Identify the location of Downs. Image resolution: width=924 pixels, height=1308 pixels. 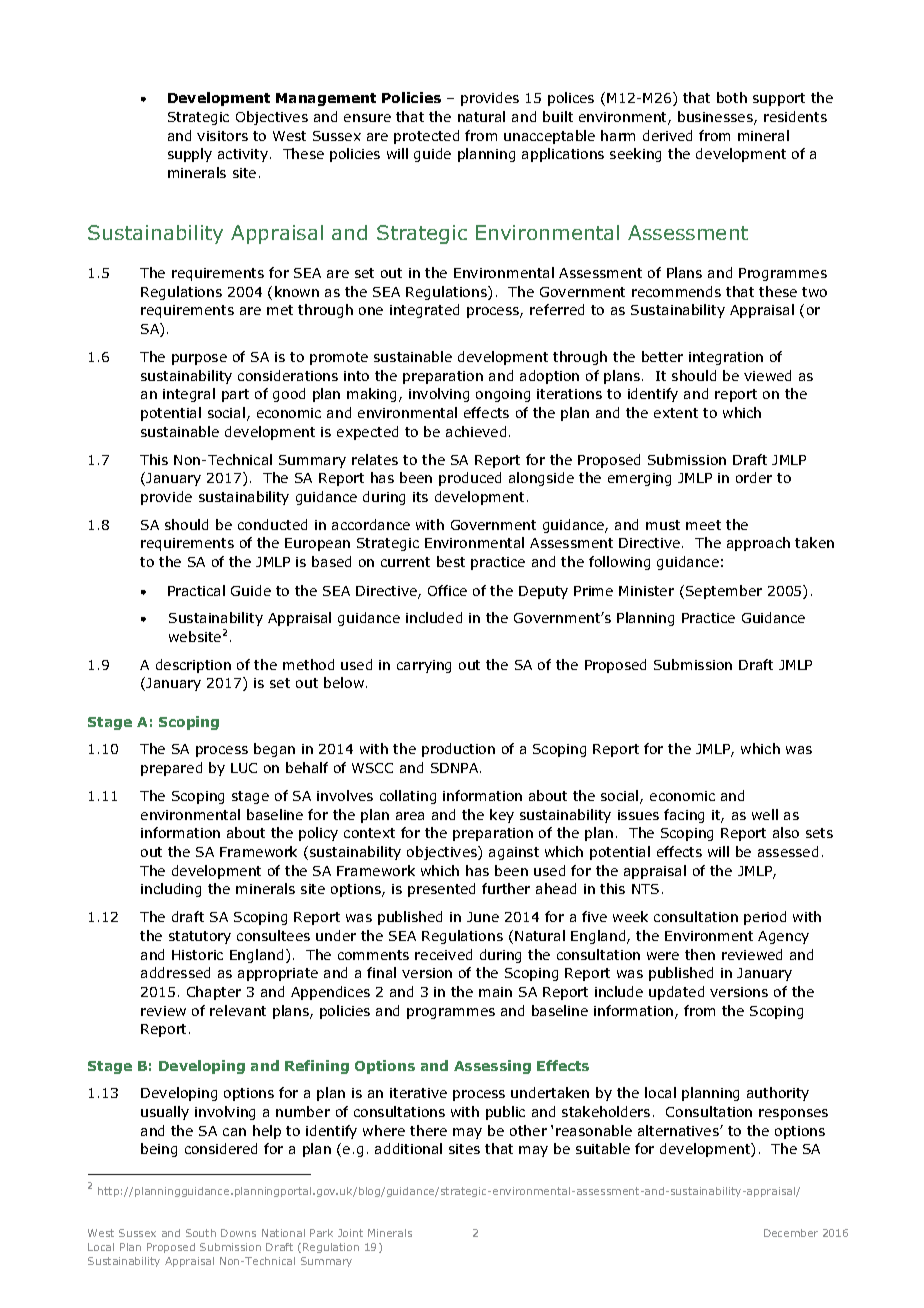
(238, 1233).
